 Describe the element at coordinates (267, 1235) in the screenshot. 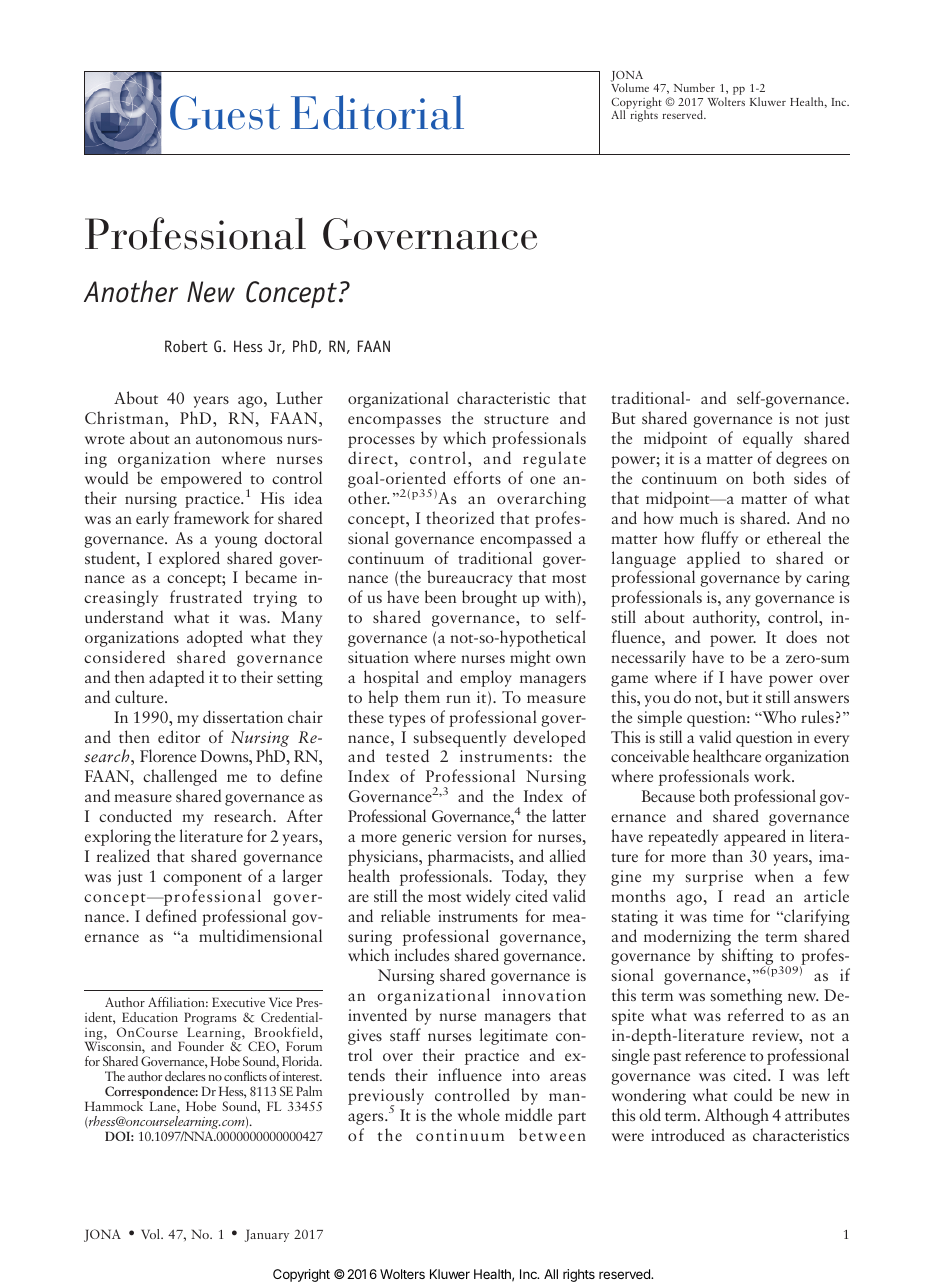

I see `January` at that location.
